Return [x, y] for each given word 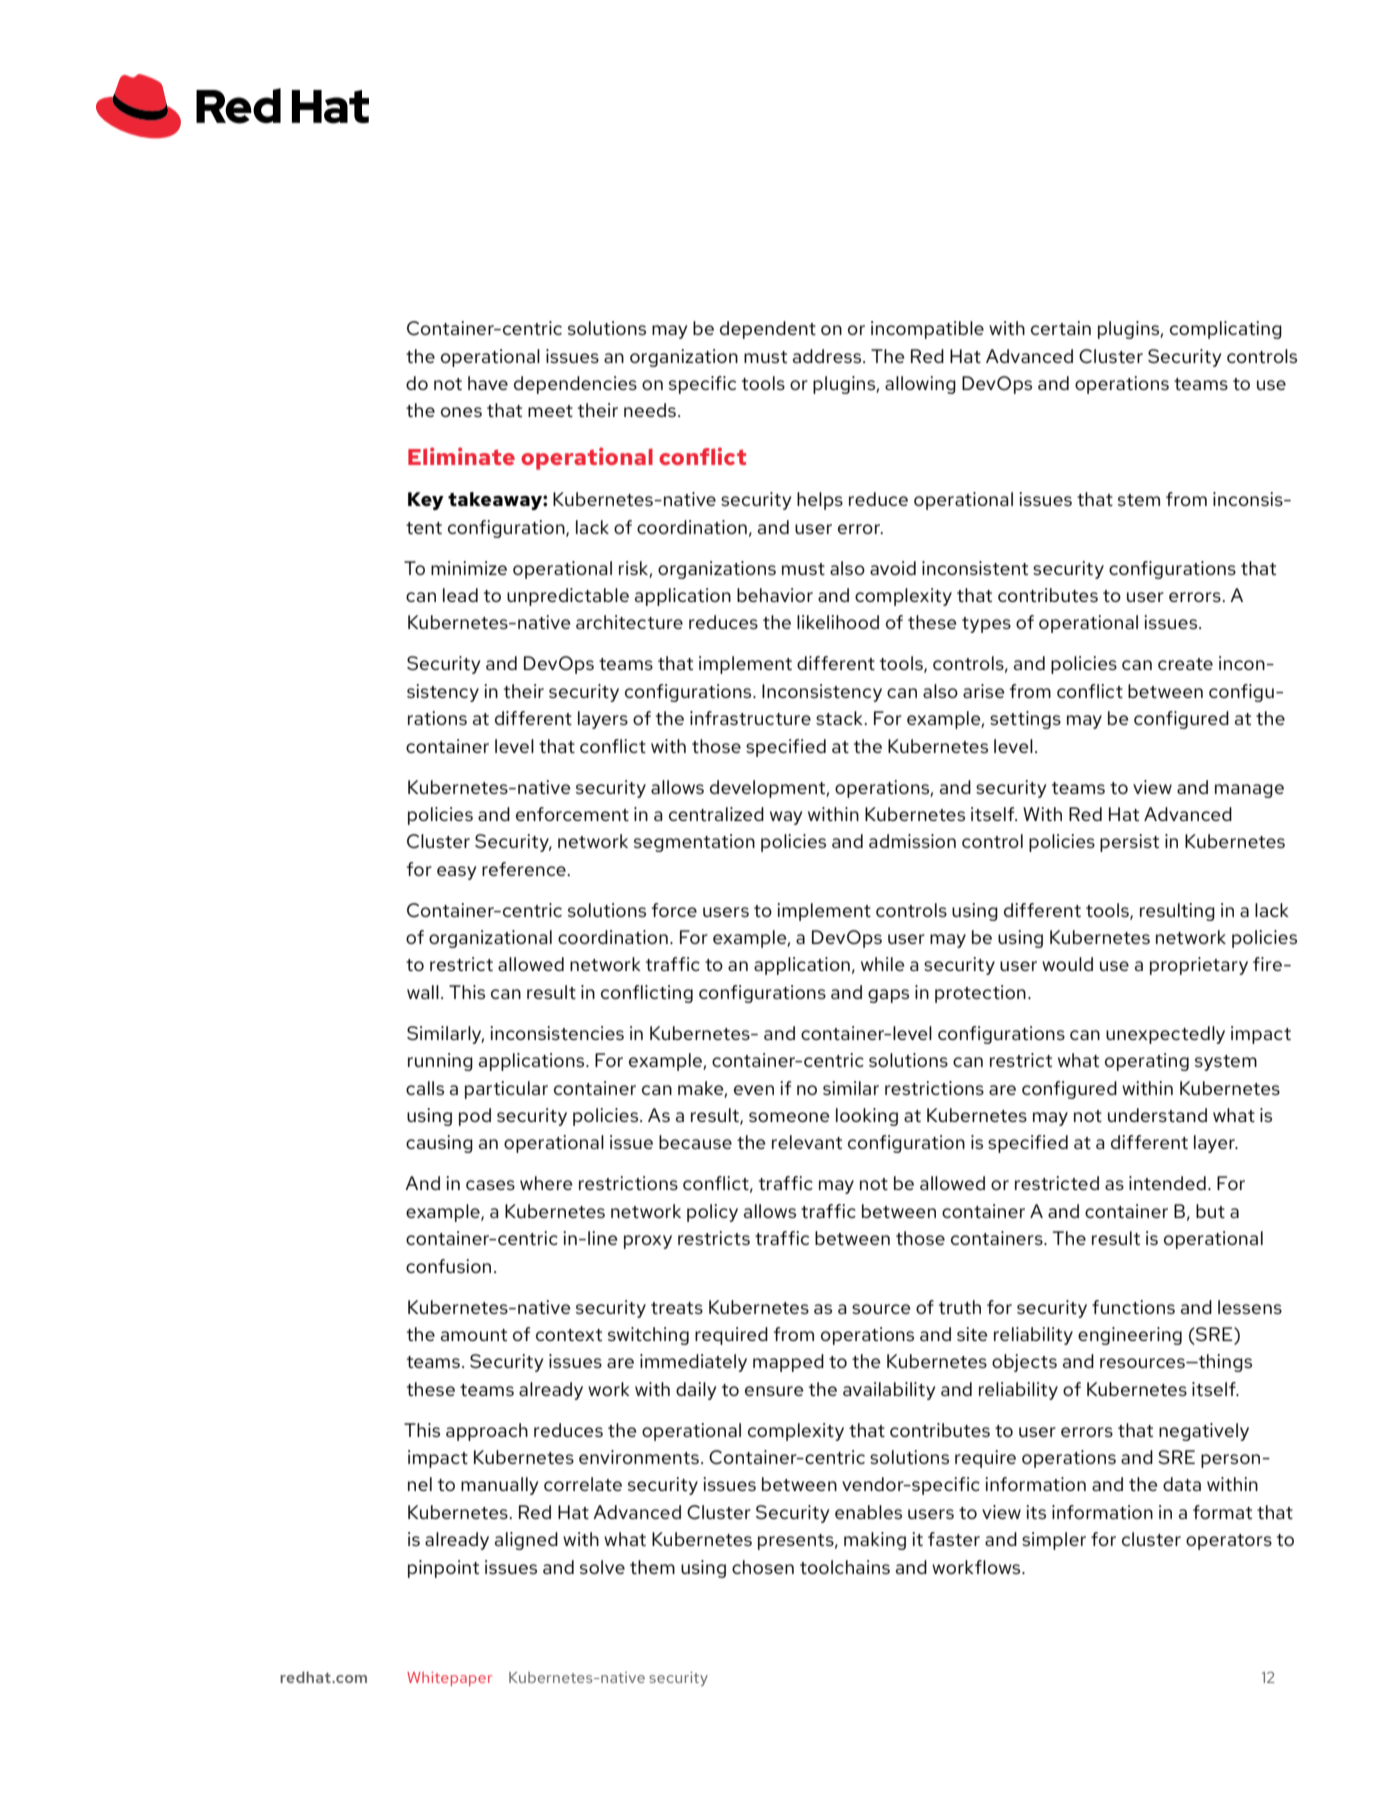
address [828, 356]
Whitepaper [449, 1679]
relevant [807, 1142]
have [488, 383]
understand [1157, 1115]
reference [525, 869]
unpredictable [568, 597]
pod [475, 1117]
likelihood [838, 622]
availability [889, 1391]
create [1185, 664]
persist [1129, 843]
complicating [1226, 330]
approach [487, 1432]
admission [912, 841]
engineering [1130, 1336]
